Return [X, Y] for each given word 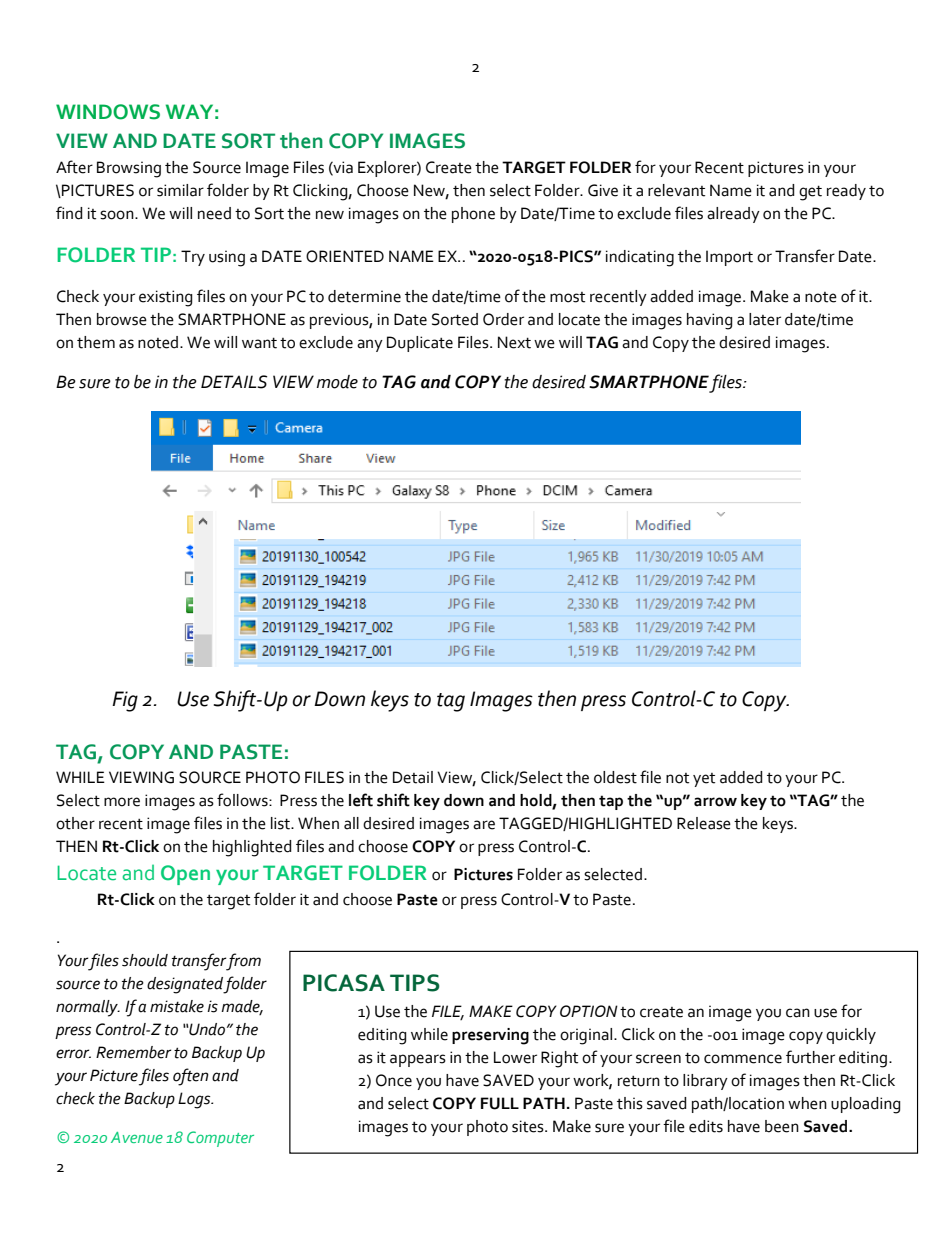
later [765, 319]
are [484, 825]
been [782, 1126]
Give [603, 190]
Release [704, 823]
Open [185, 875]
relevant [676, 190]
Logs [195, 1100]
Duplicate [420, 344]
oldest [615, 777]
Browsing [129, 169]
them [96, 342]
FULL [500, 1103]
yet [704, 780]
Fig [125, 701]
